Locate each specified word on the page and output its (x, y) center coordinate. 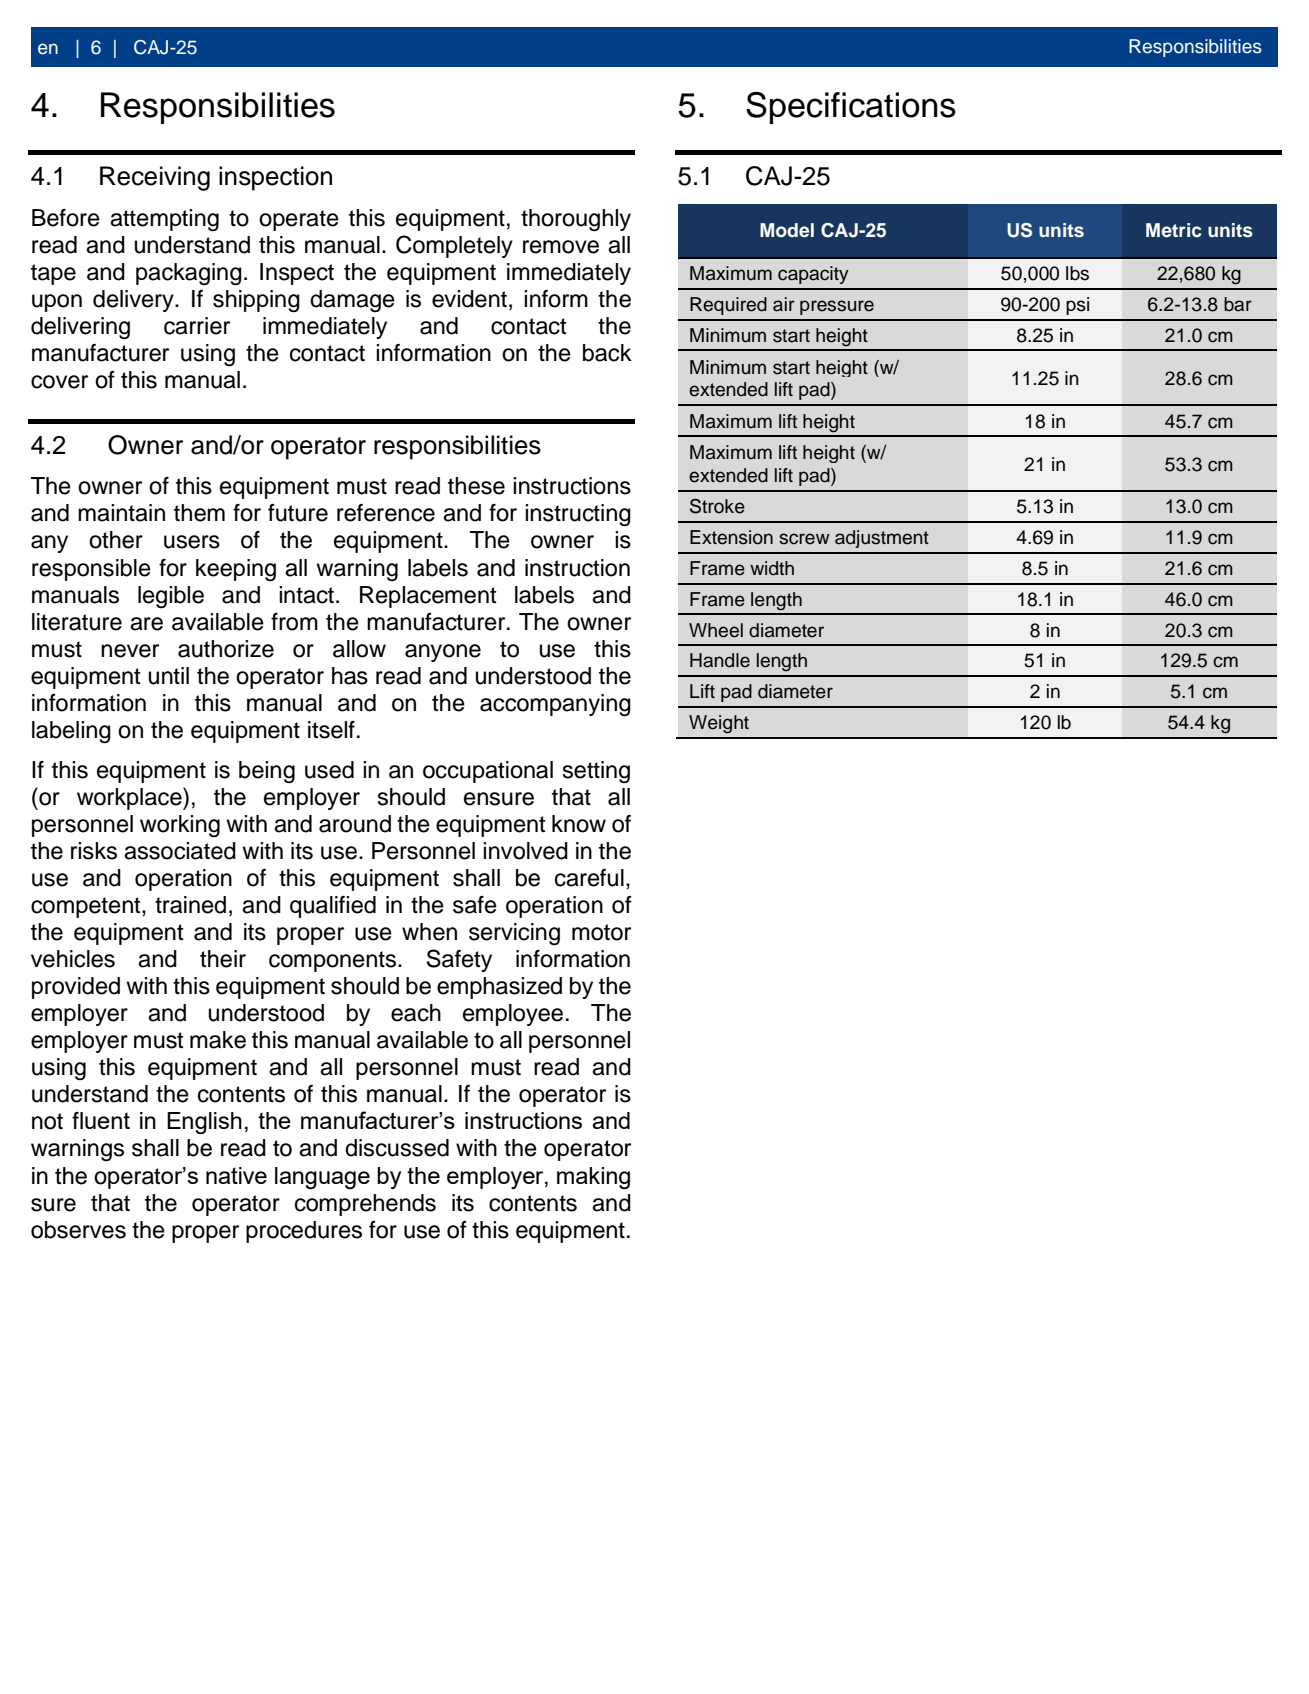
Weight (719, 724)
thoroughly (576, 220)
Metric (1173, 230)
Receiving (155, 178)
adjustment (882, 539)
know (579, 824)
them (199, 513)
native (236, 1175)
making (593, 1178)
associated (180, 851)
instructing (578, 515)
